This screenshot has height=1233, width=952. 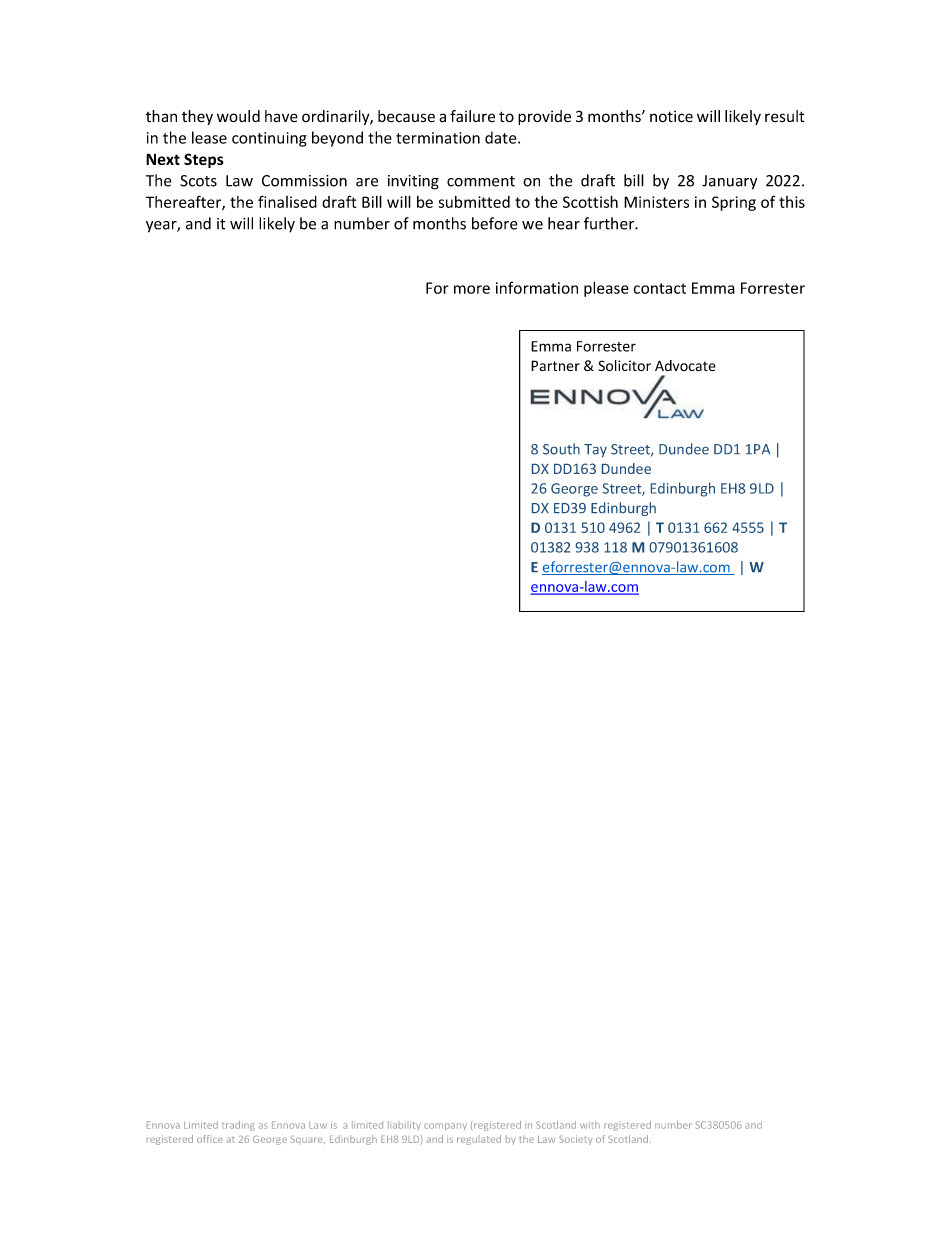 I want to click on date, so click(x=502, y=137).
